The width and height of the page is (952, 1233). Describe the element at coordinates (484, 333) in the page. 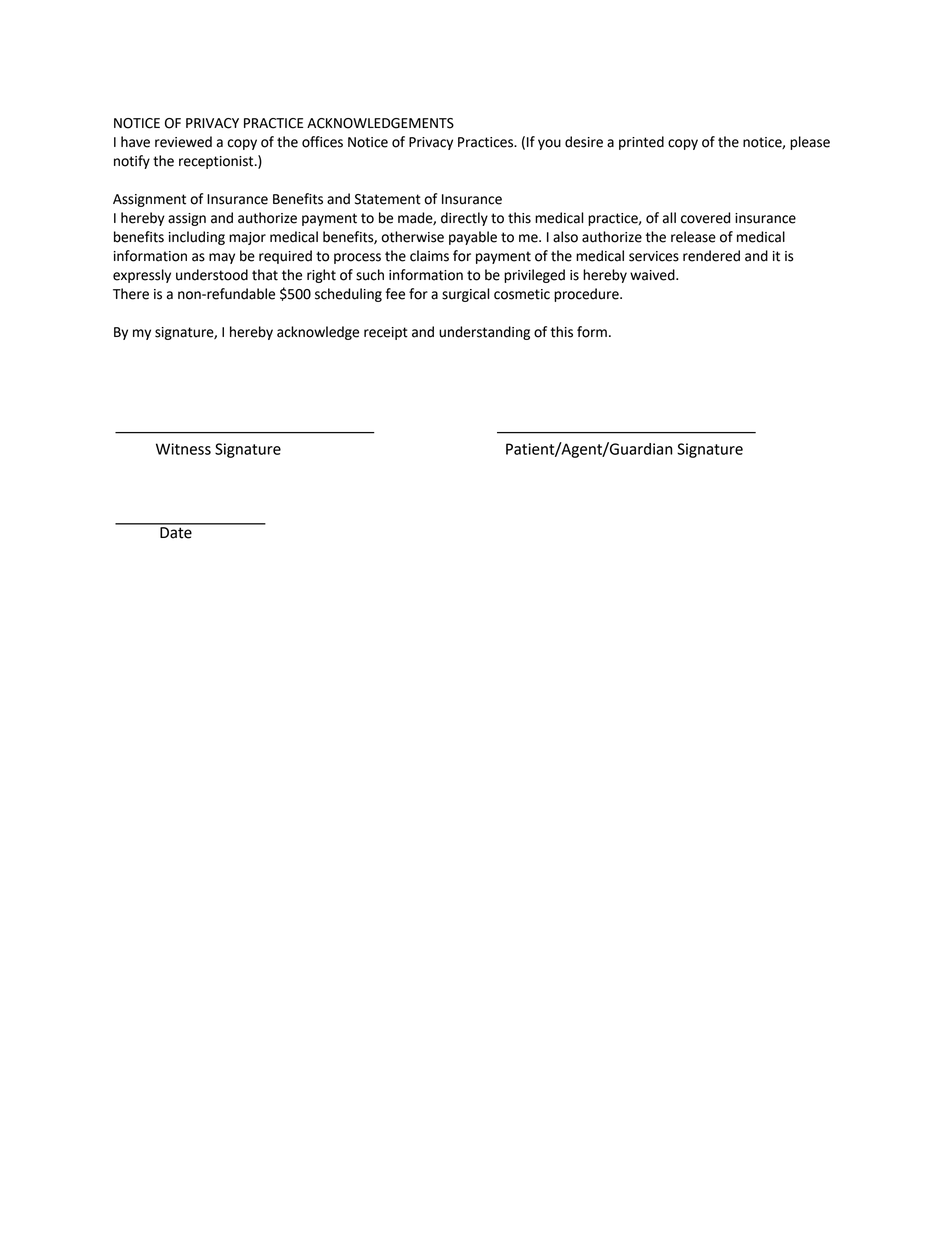

I see `understanding` at that location.
